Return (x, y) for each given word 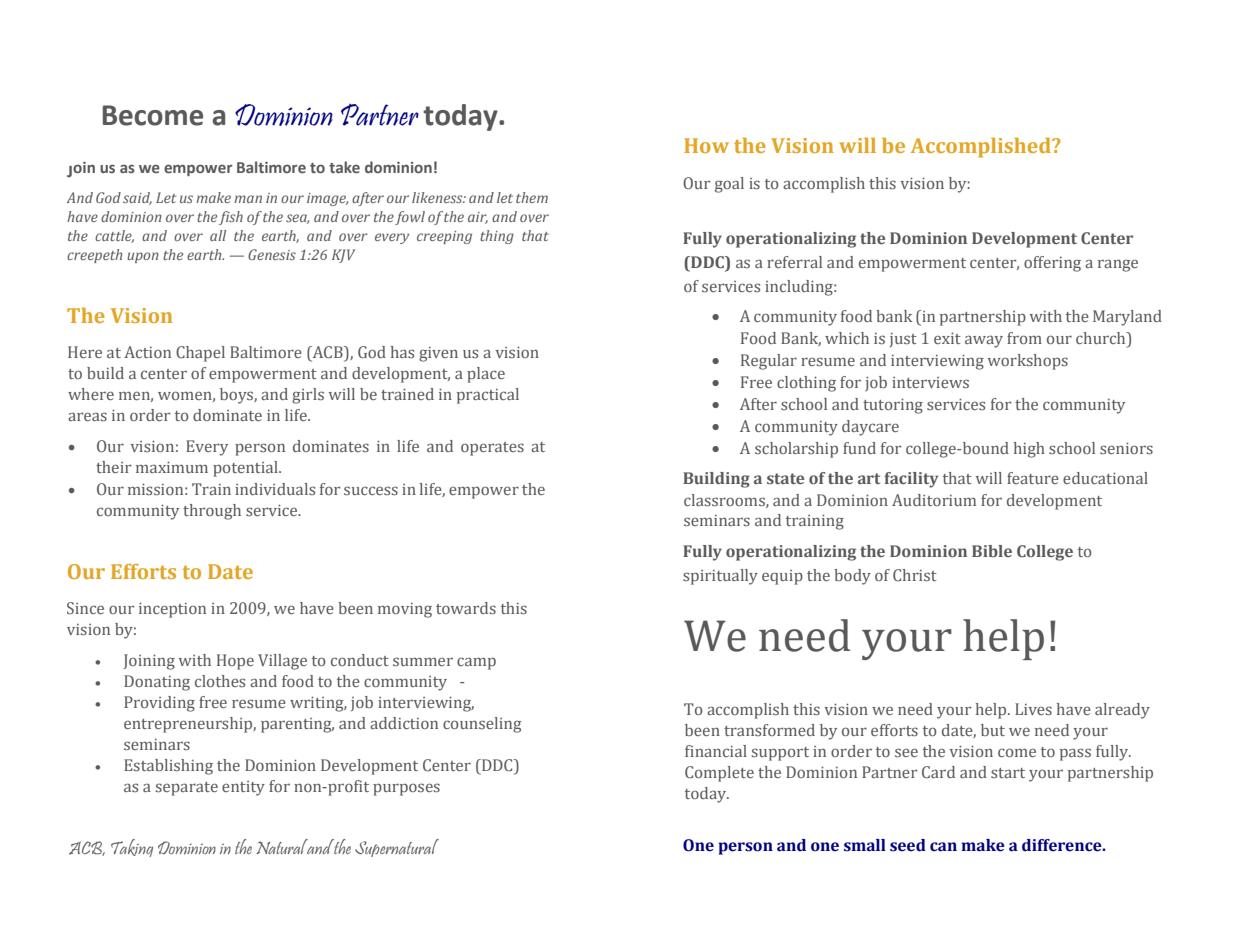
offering (1052, 264)
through (212, 512)
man (248, 199)
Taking (132, 848)
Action (147, 352)
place (486, 375)
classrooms (725, 501)
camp (476, 663)
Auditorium (934, 500)
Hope (235, 662)
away (984, 341)
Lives (1033, 709)
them (532, 197)
